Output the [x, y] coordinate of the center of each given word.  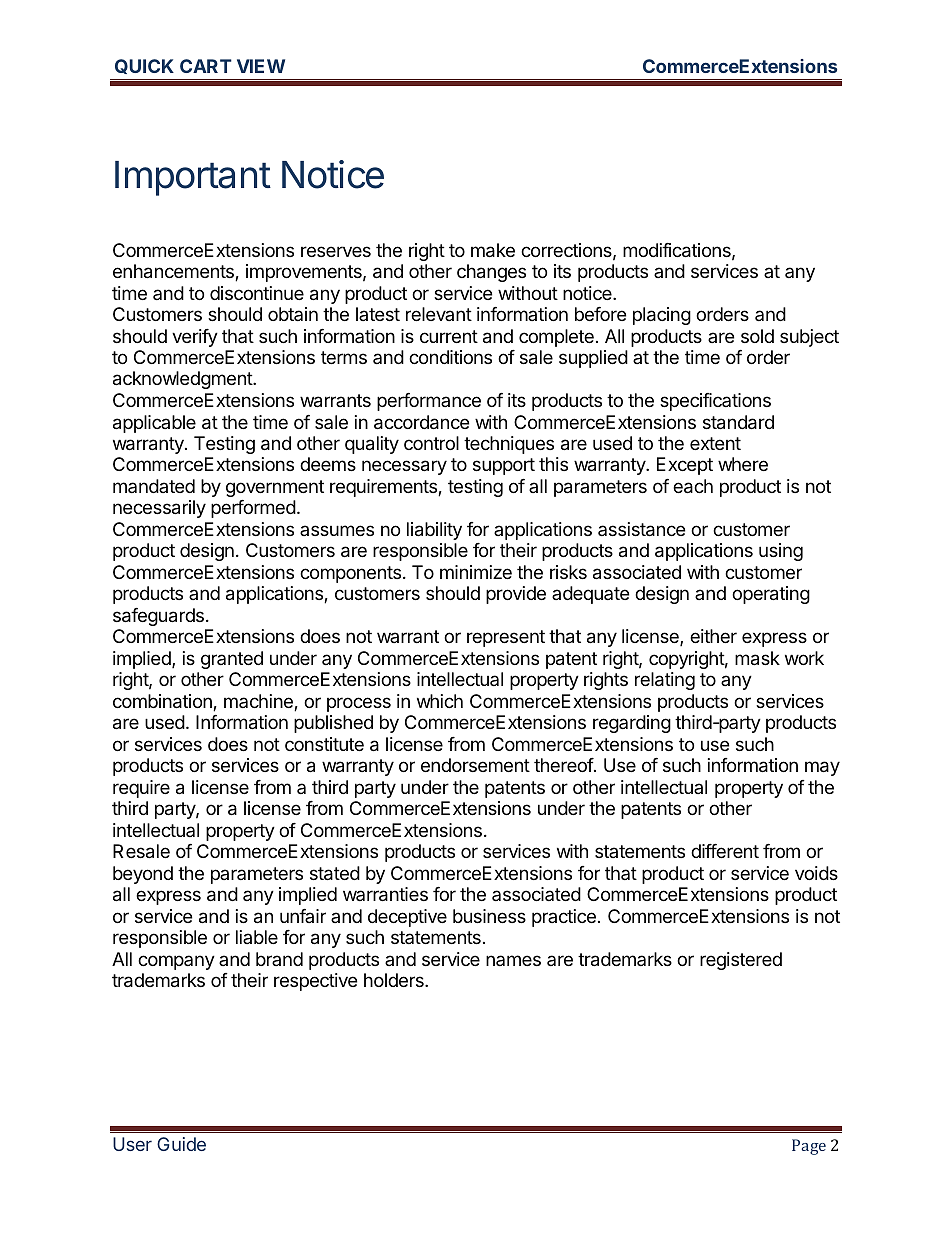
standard [738, 422]
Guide [181, 1144]
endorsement [475, 765]
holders [395, 980]
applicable [154, 424]
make [493, 250]
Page [809, 1147]
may [822, 768]
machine [259, 702]
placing [662, 316]
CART [206, 66]
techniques [509, 445]
